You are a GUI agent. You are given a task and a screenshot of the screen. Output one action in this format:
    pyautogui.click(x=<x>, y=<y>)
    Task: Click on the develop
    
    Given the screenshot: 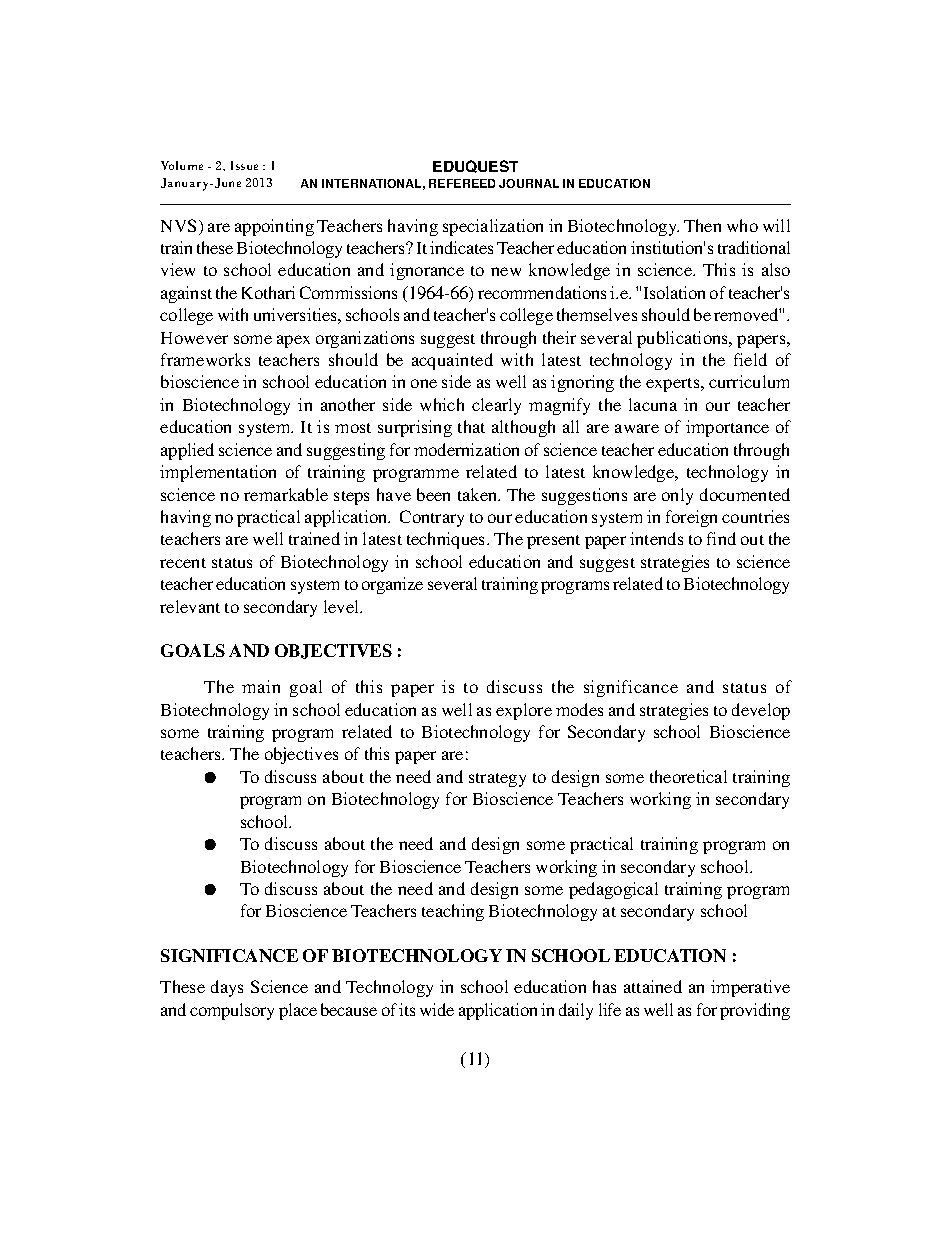 What is the action you would take?
    pyautogui.click(x=761, y=711)
